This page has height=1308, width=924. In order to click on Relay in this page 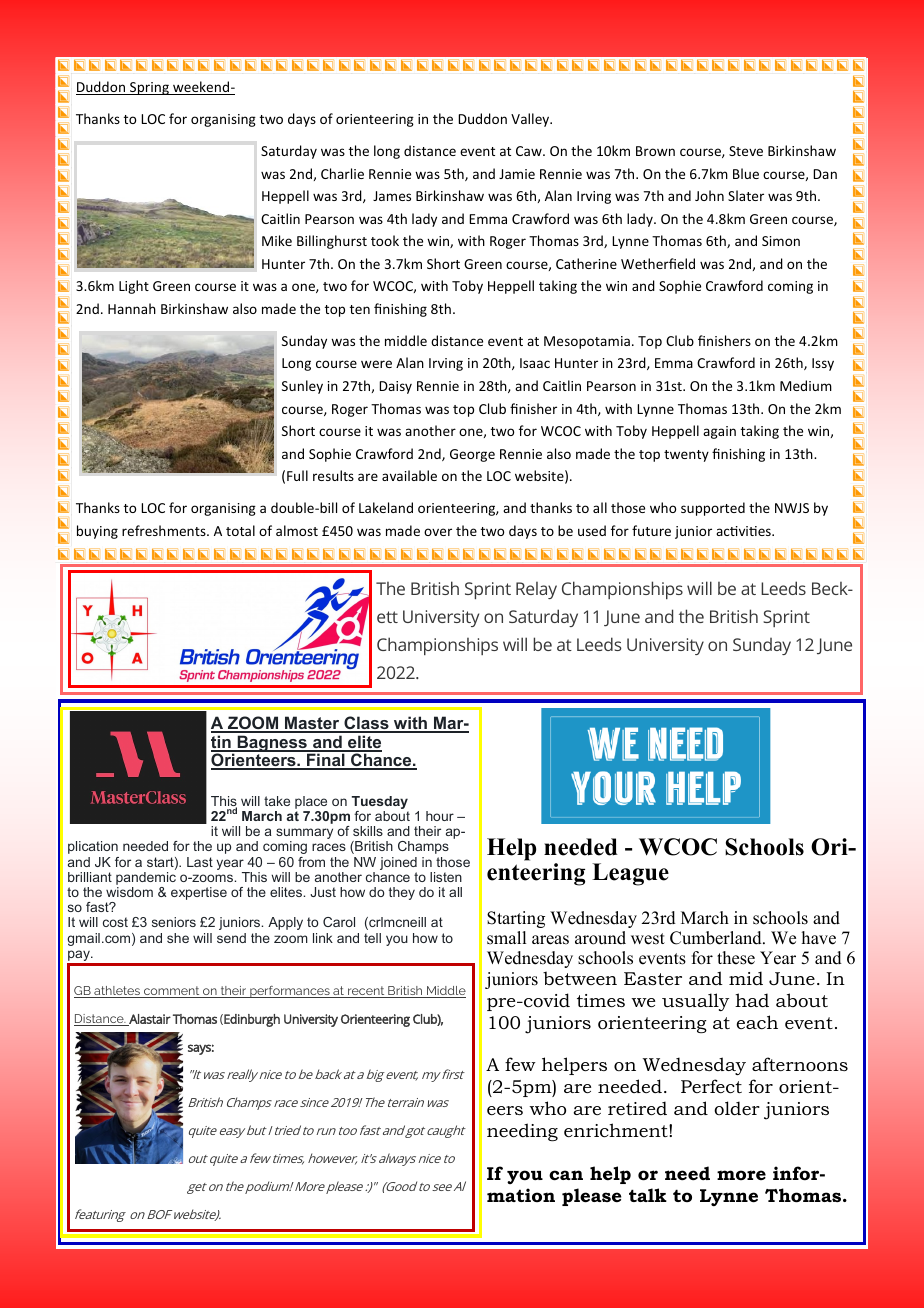, I will do `click(536, 590)`.
